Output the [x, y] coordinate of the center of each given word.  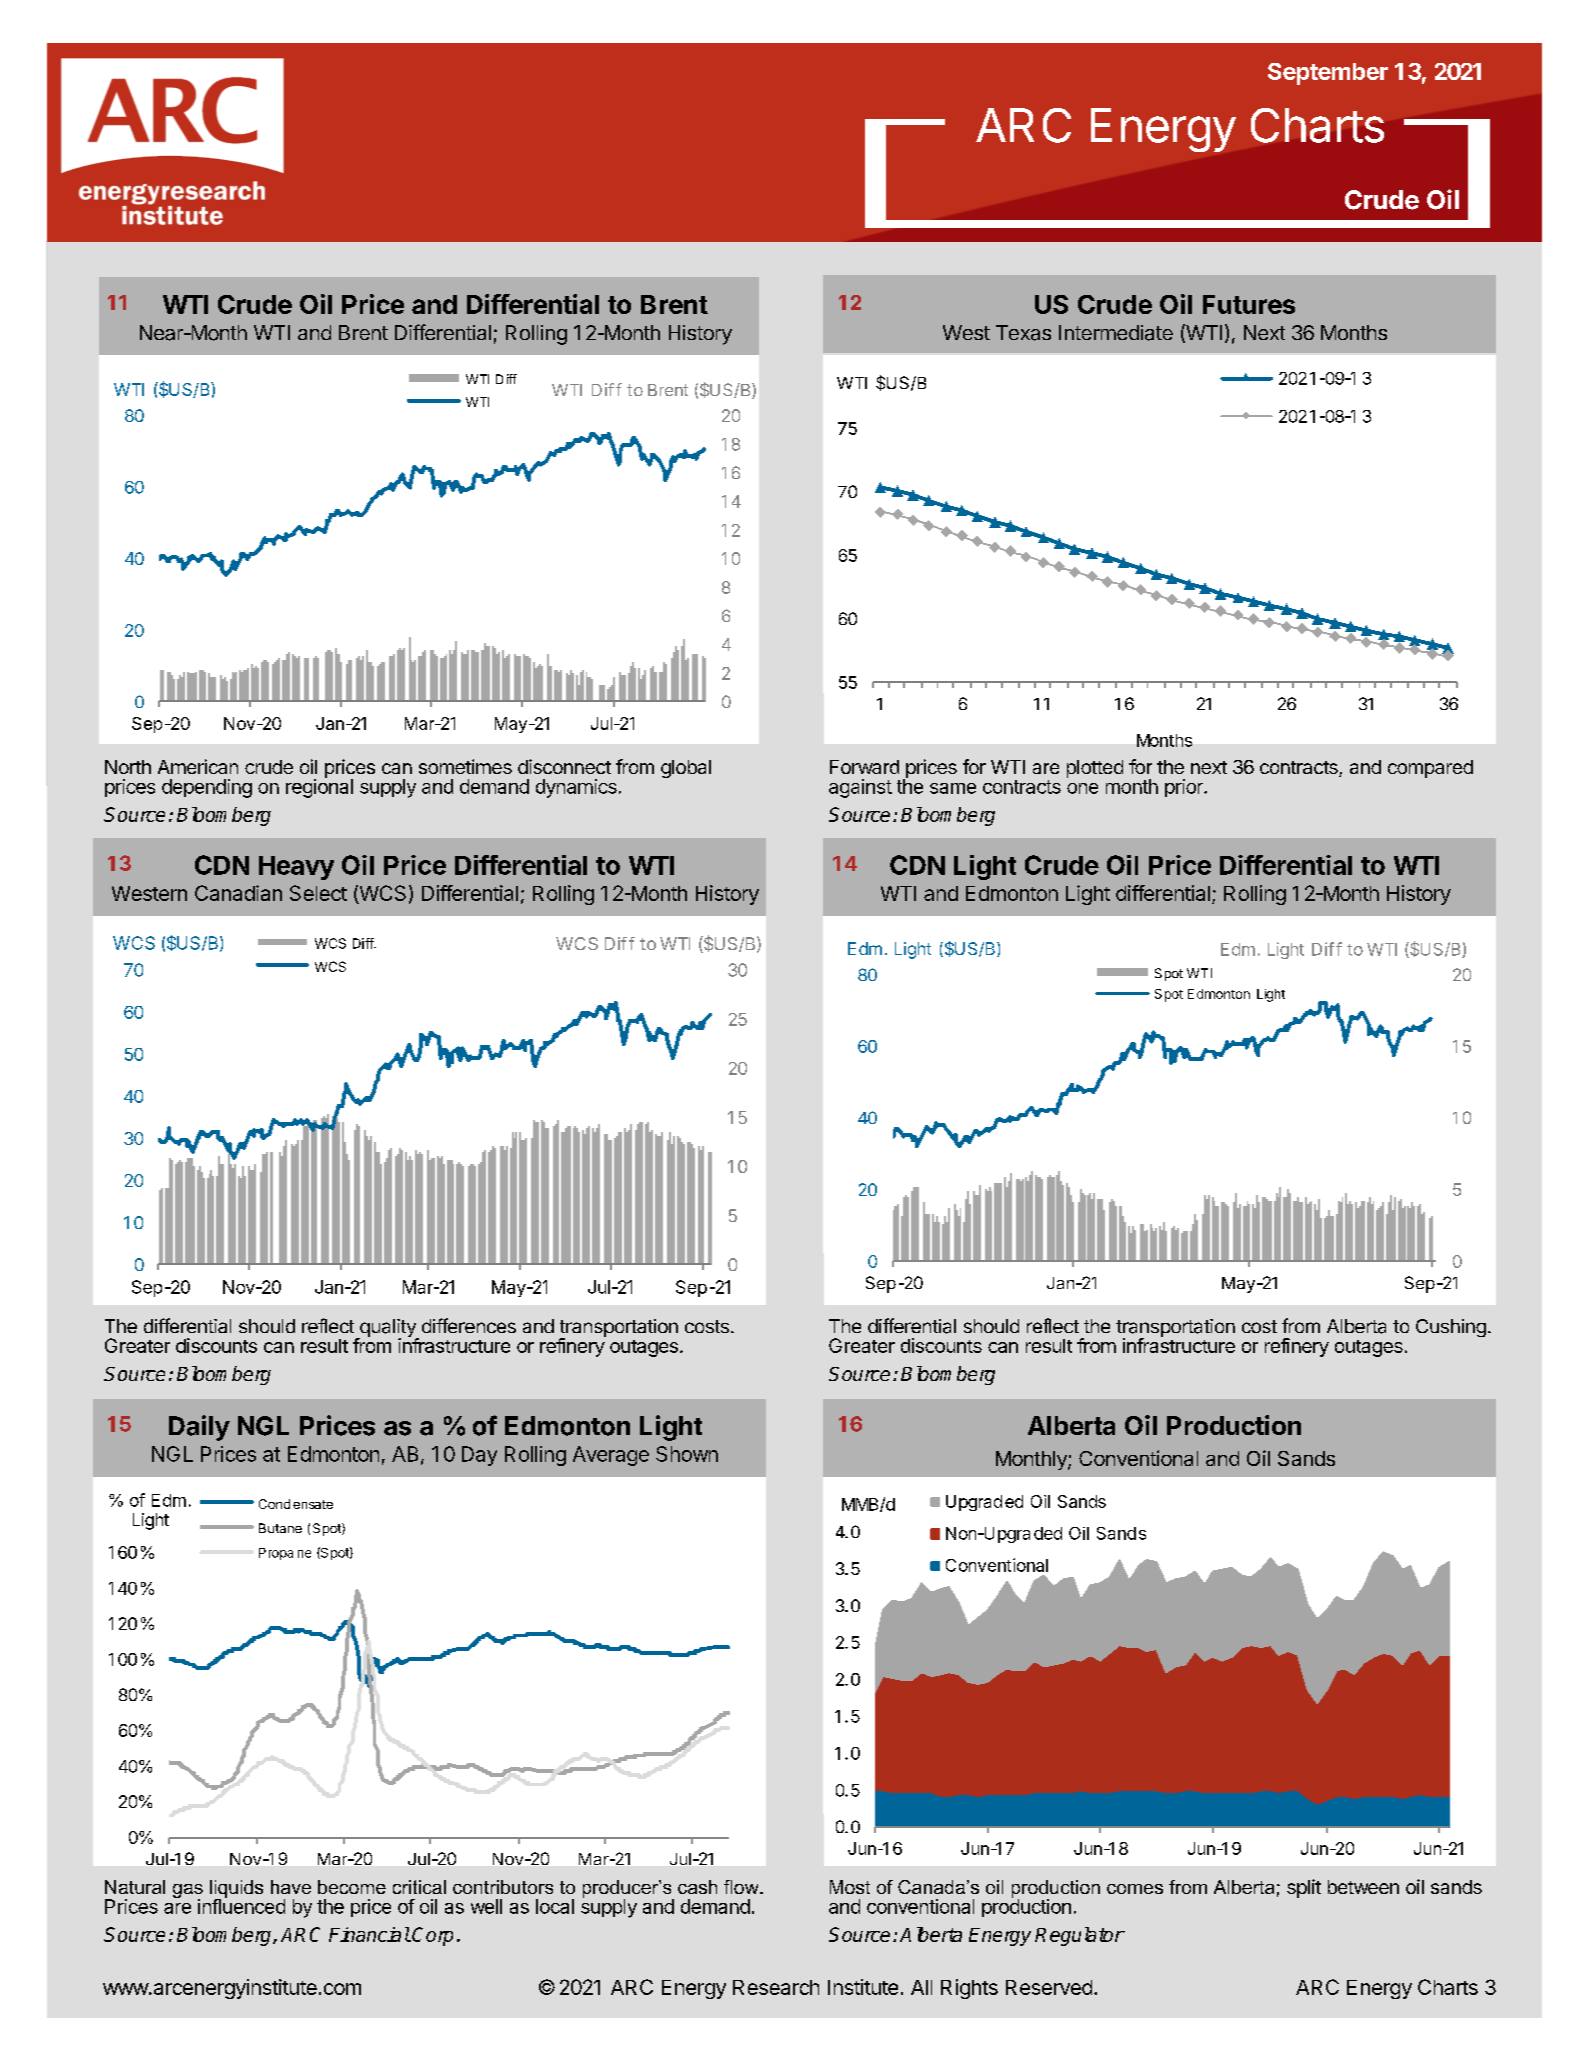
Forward [864, 767]
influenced [241, 1905]
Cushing [1451, 1328]
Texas [1023, 333]
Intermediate [1116, 333]
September [1328, 74]
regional [319, 787]
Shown [687, 1454]
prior [1185, 788]
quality [388, 1329]
